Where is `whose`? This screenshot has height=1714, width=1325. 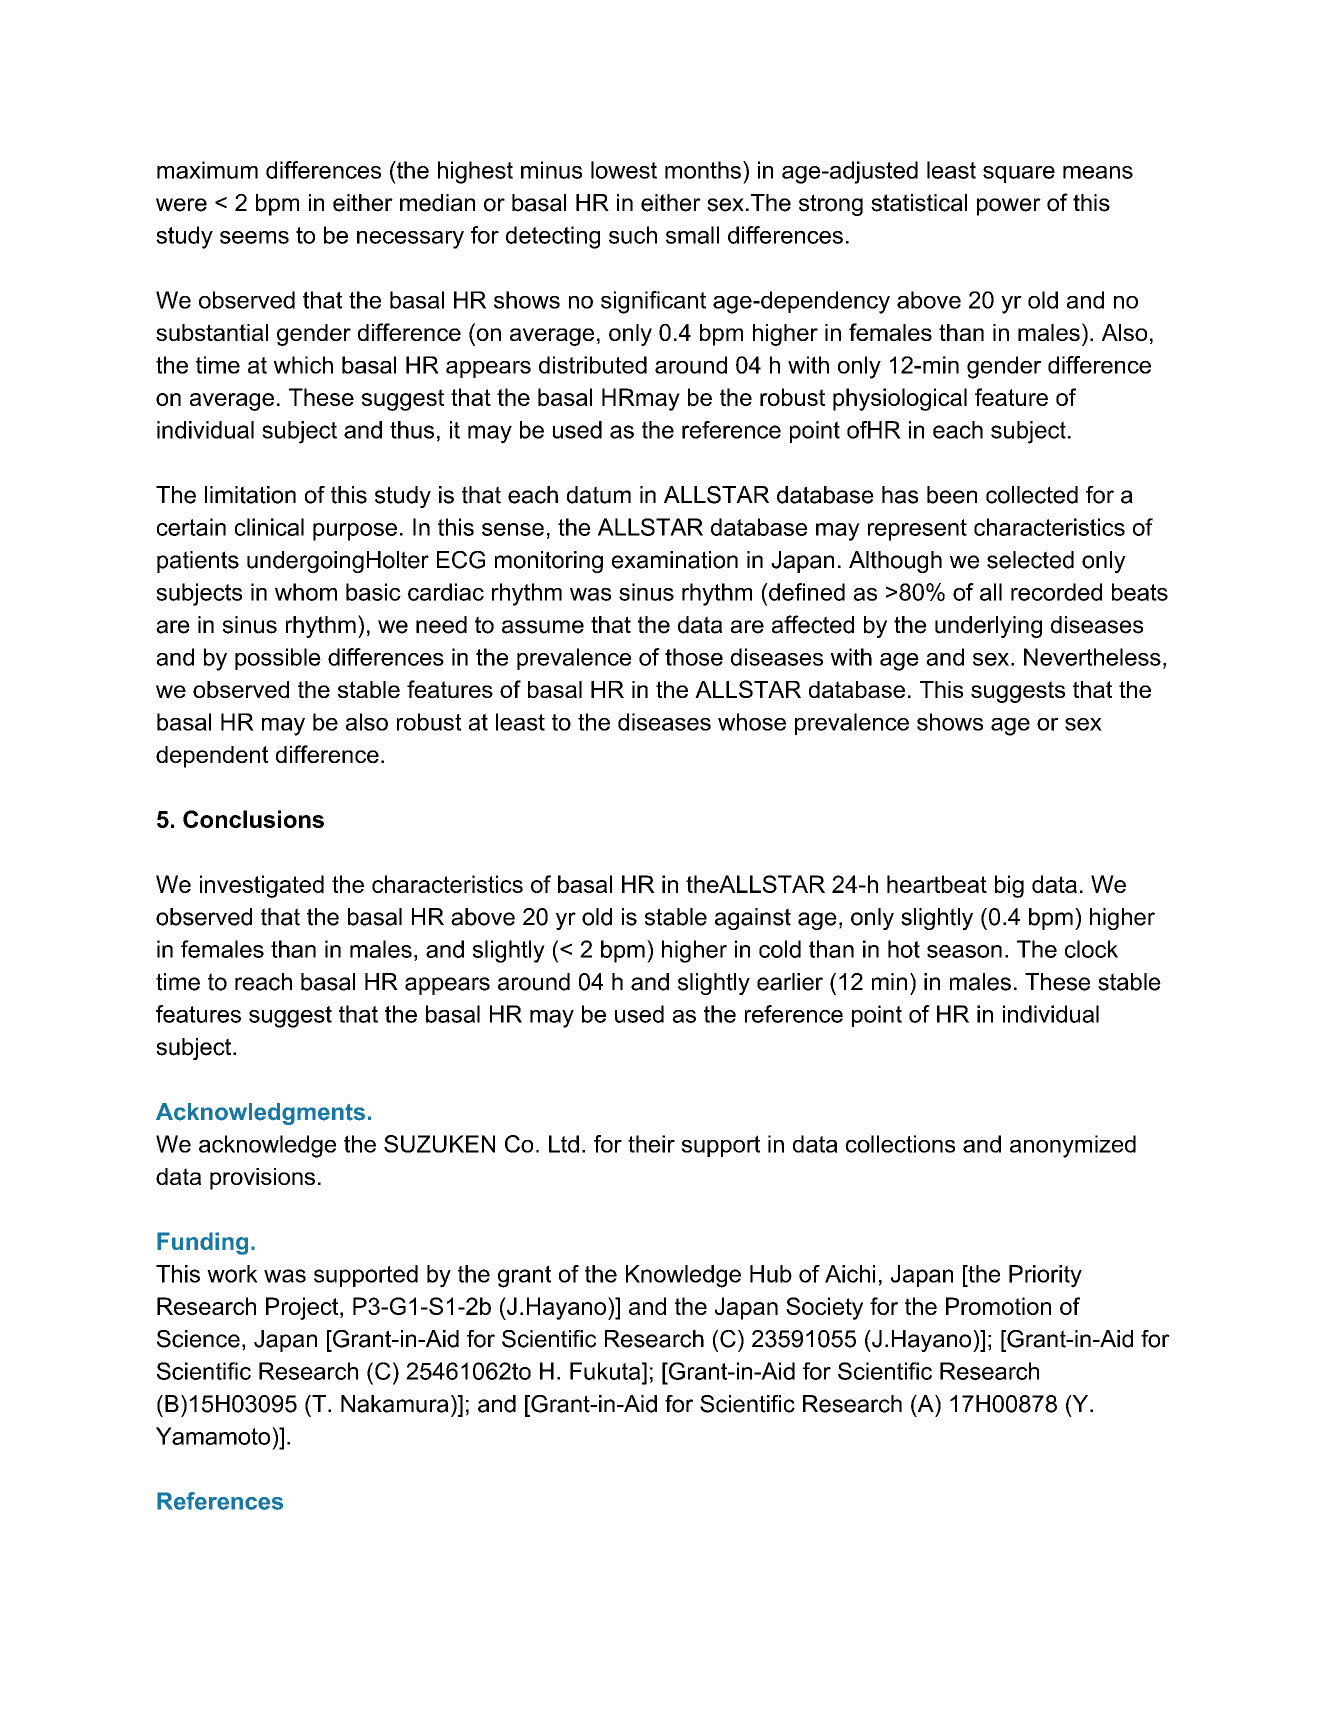 whose is located at coordinates (752, 722).
